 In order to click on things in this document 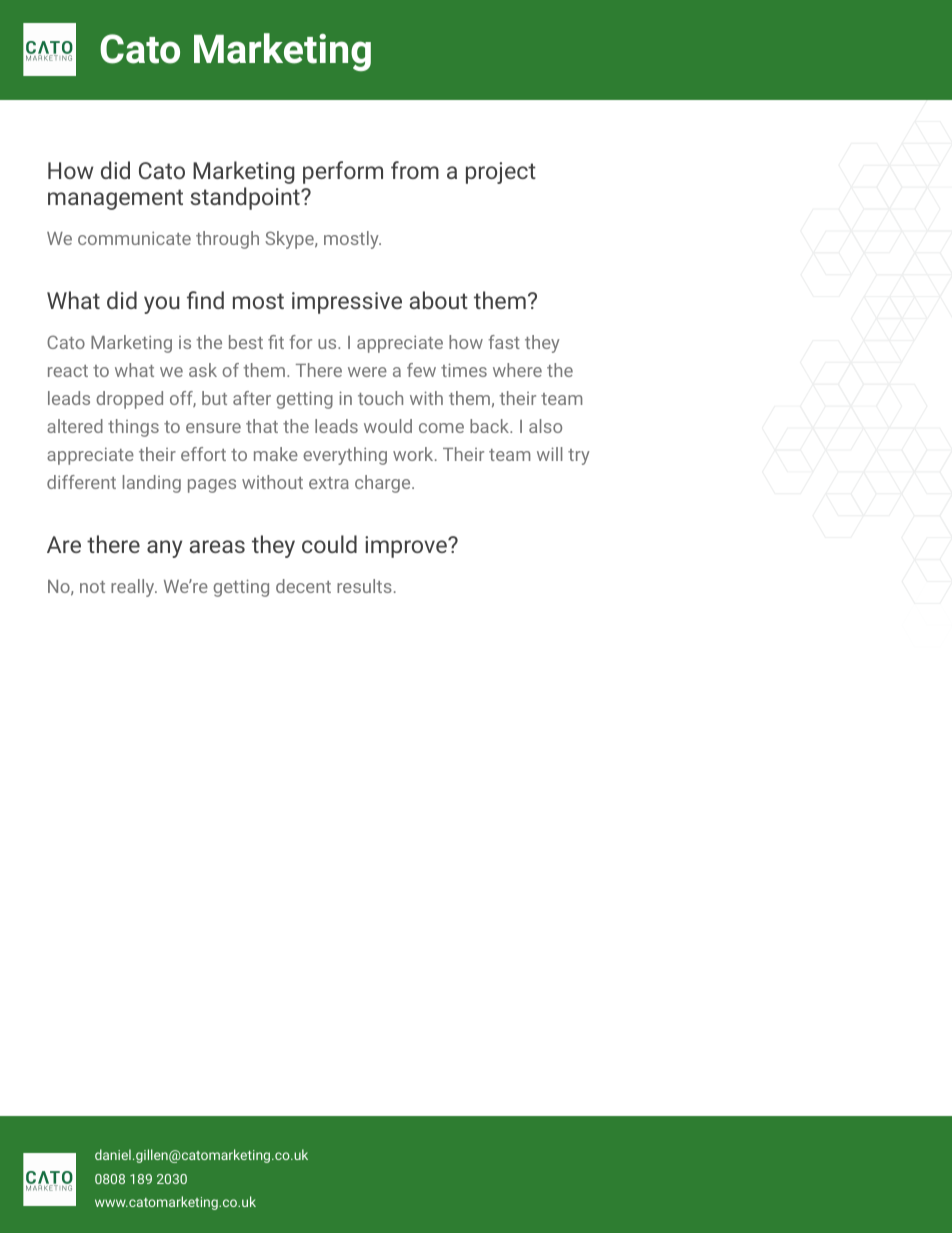, I will do `click(133, 428)`.
